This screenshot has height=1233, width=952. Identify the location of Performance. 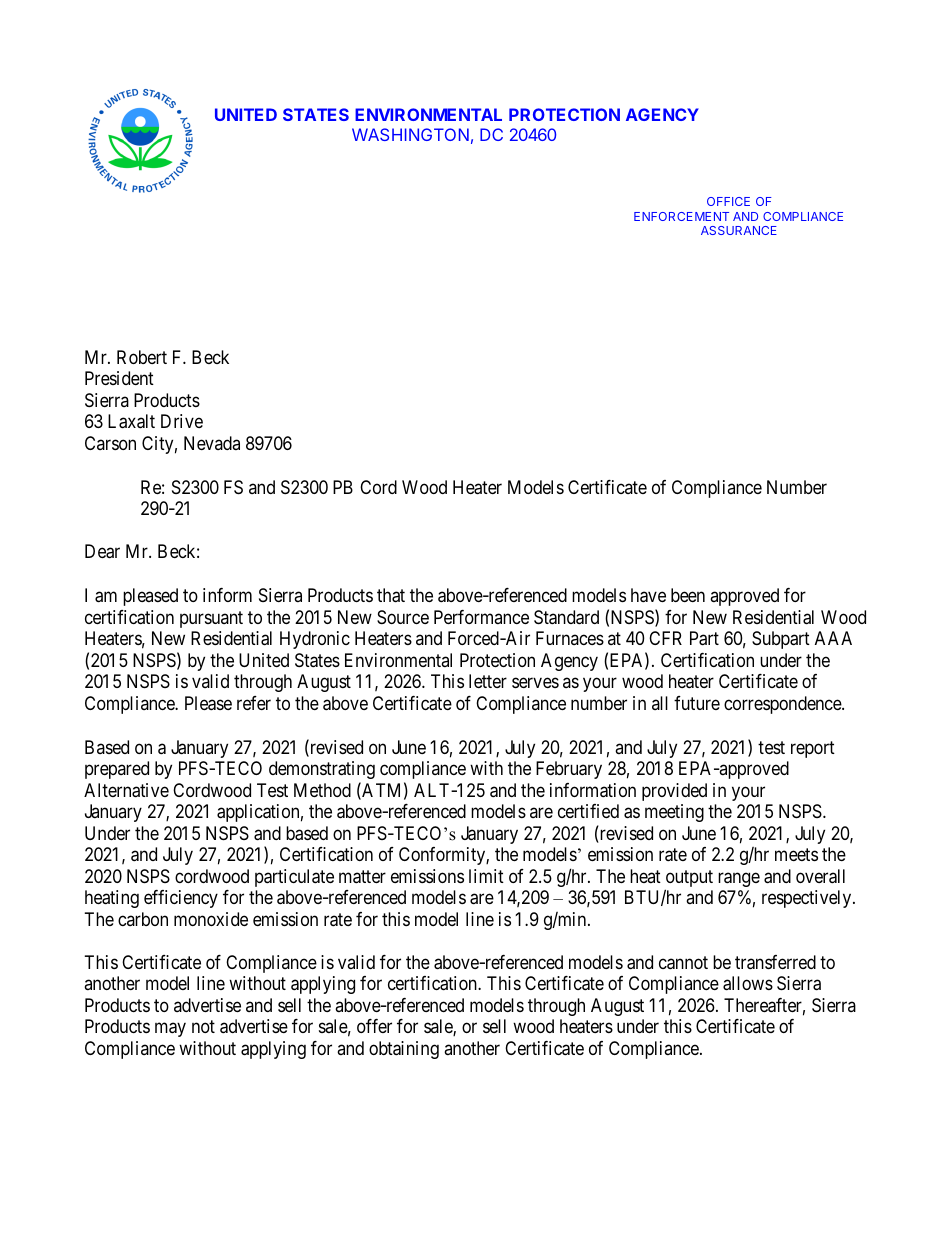
(481, 617).
